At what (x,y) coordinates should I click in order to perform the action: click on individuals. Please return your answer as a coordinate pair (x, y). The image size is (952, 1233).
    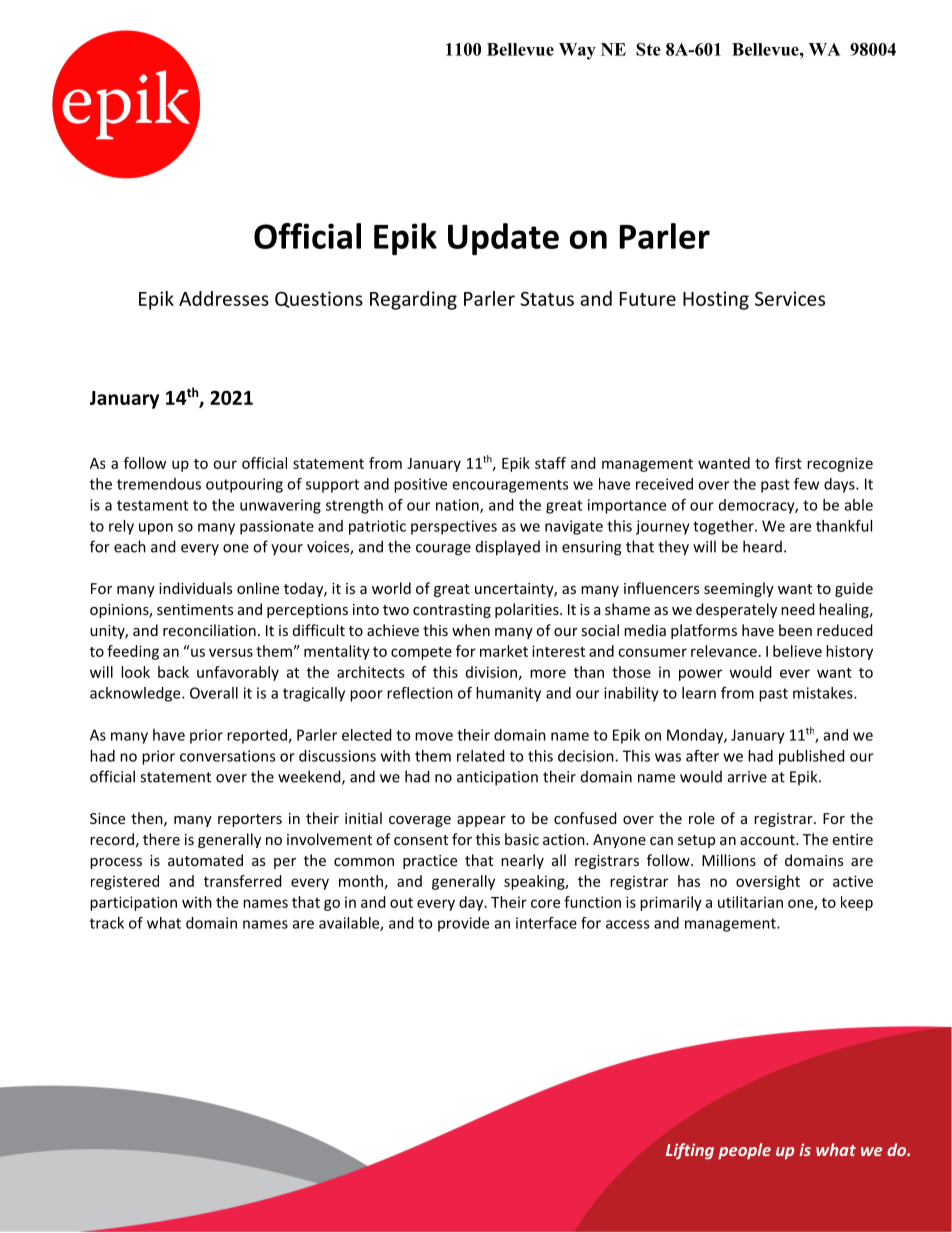
    Looking at the image, I should click on (195, 588).
